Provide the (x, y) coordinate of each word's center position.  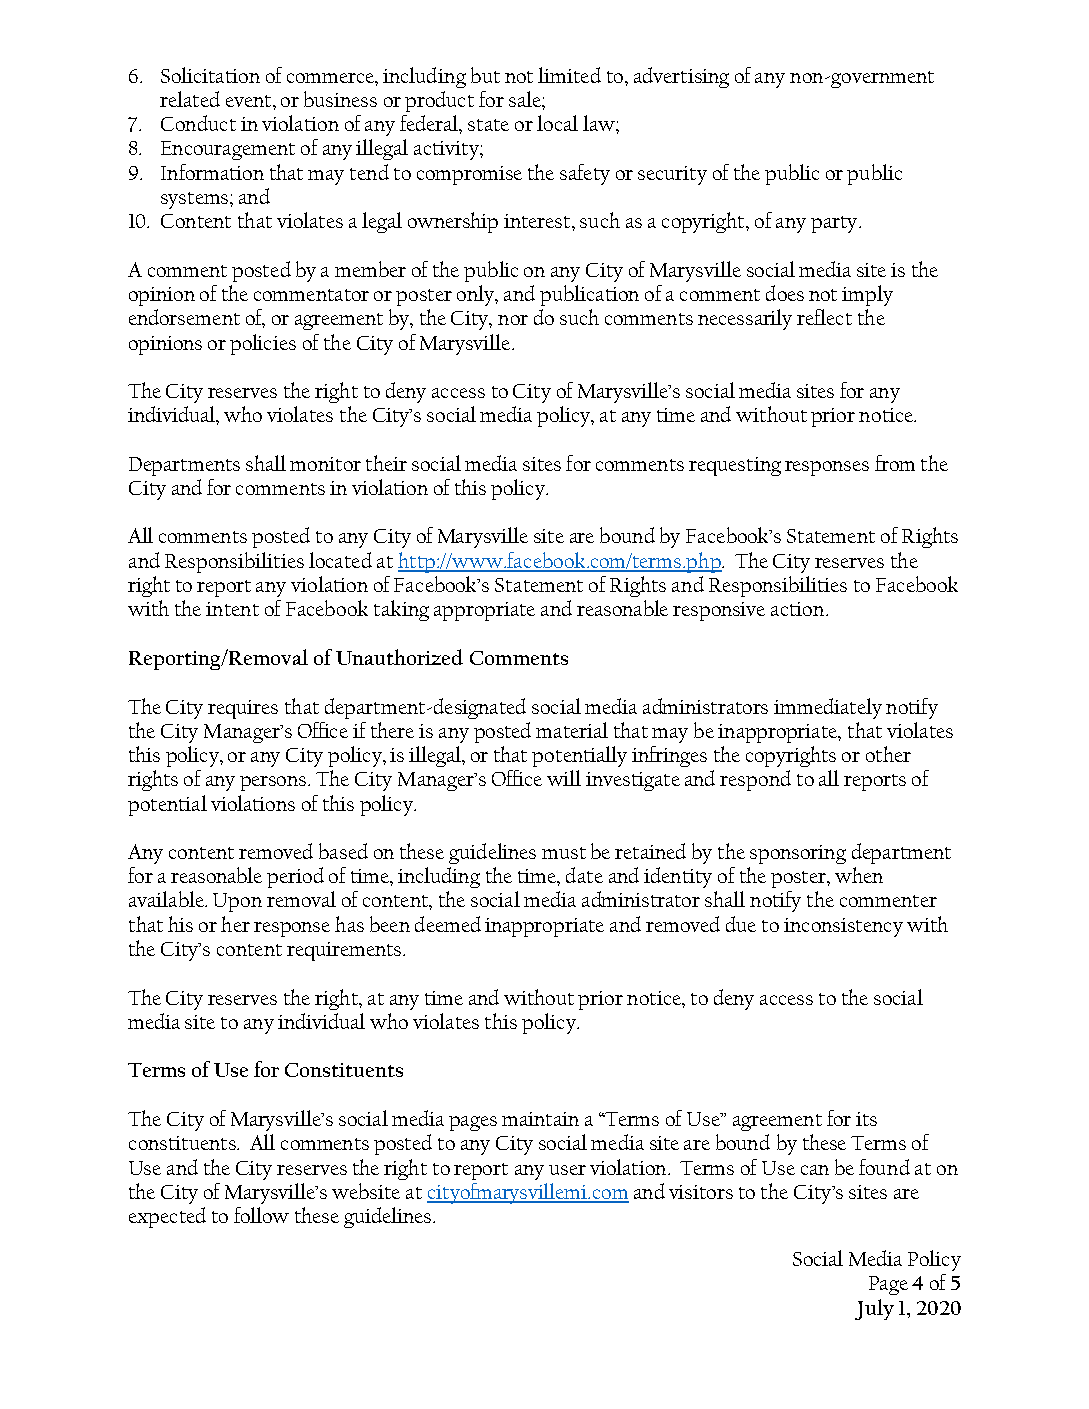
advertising (681, 77)
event (250, 101)
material (572, 730)
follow (261, 1215)
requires (243, 709)
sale (526, 99)
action (799, 609)
